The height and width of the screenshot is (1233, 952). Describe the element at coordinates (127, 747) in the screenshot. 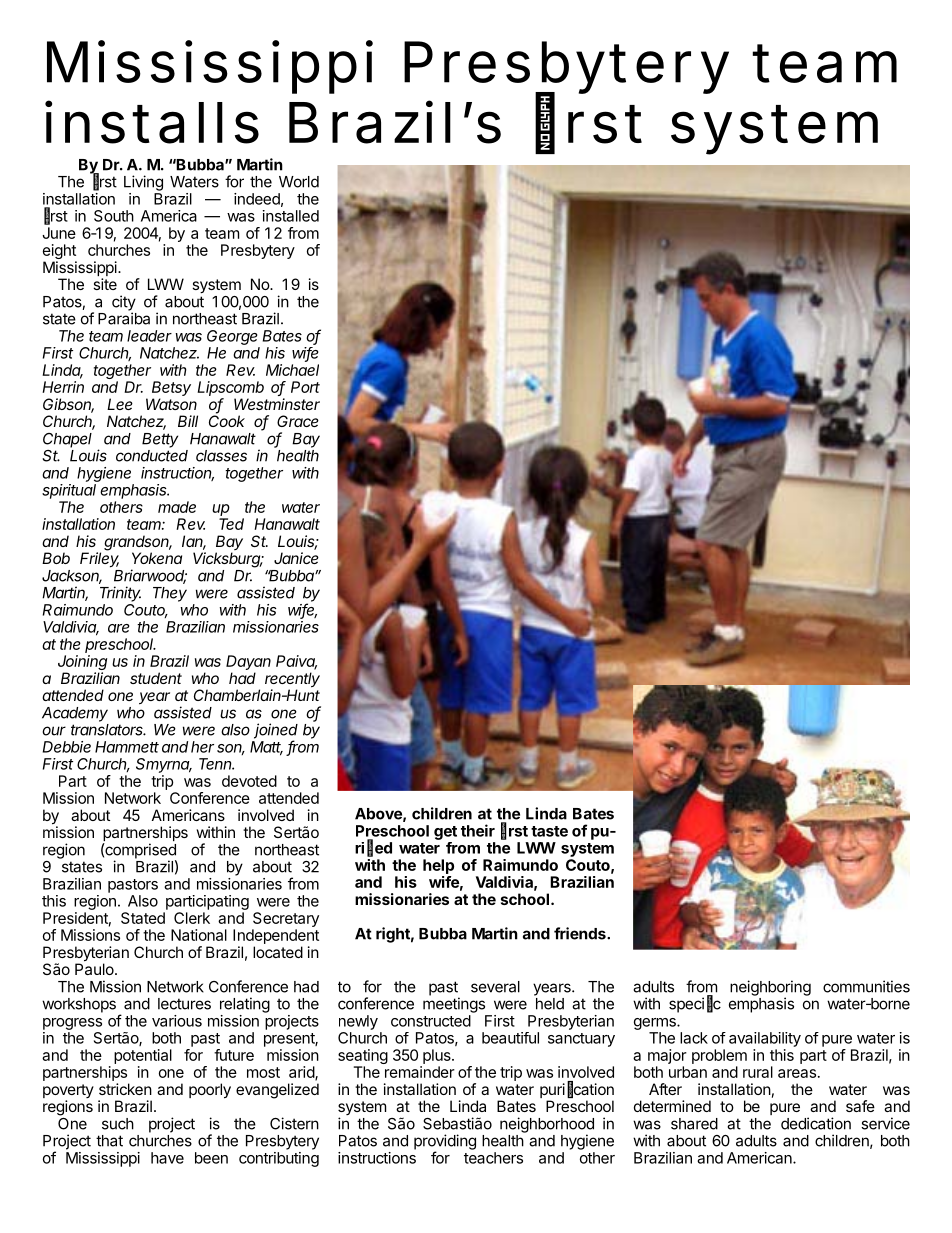

I see `Hammett` at that location.
